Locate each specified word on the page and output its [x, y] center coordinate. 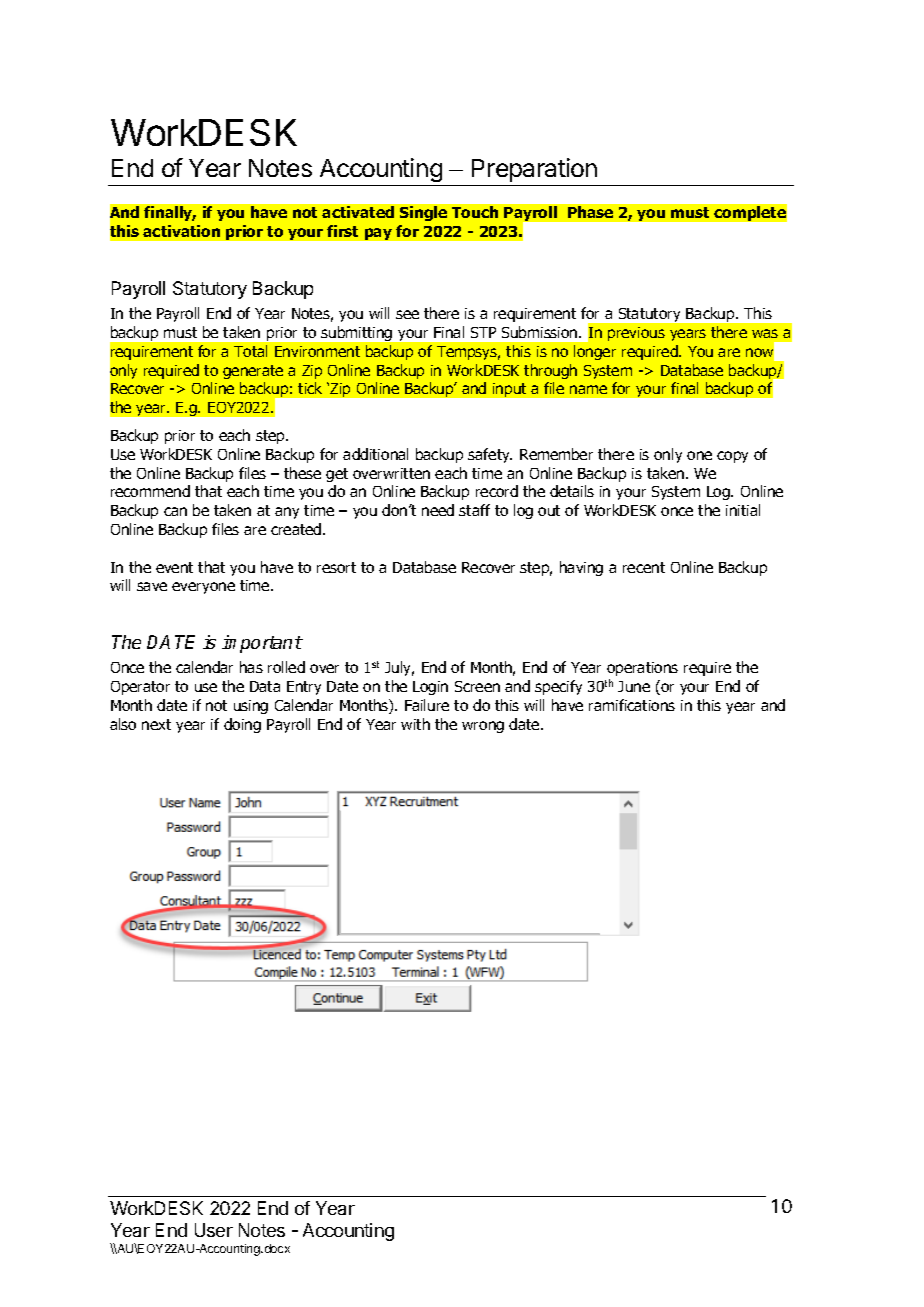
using [251, 707]
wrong [483, 727]
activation [181, 231]
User [214, 1230]
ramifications [632, 705]
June [634, 686]
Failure [427, 705]
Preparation [534, 172]
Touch [475, 212]
